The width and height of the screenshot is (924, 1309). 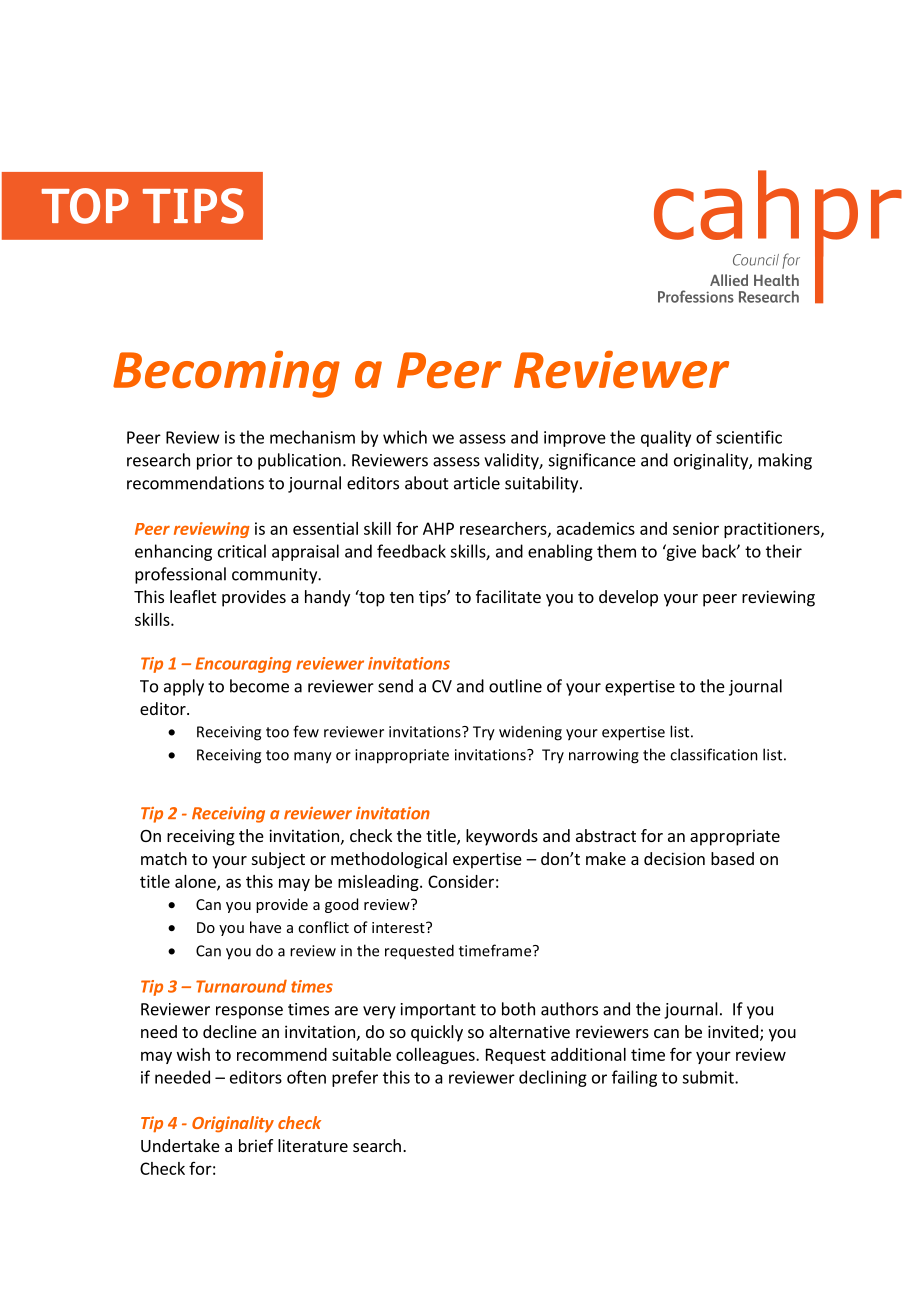 What do you see at coordinates (313, 758) in the screenshot?
I see `many` at bounding box center [313, 758].
